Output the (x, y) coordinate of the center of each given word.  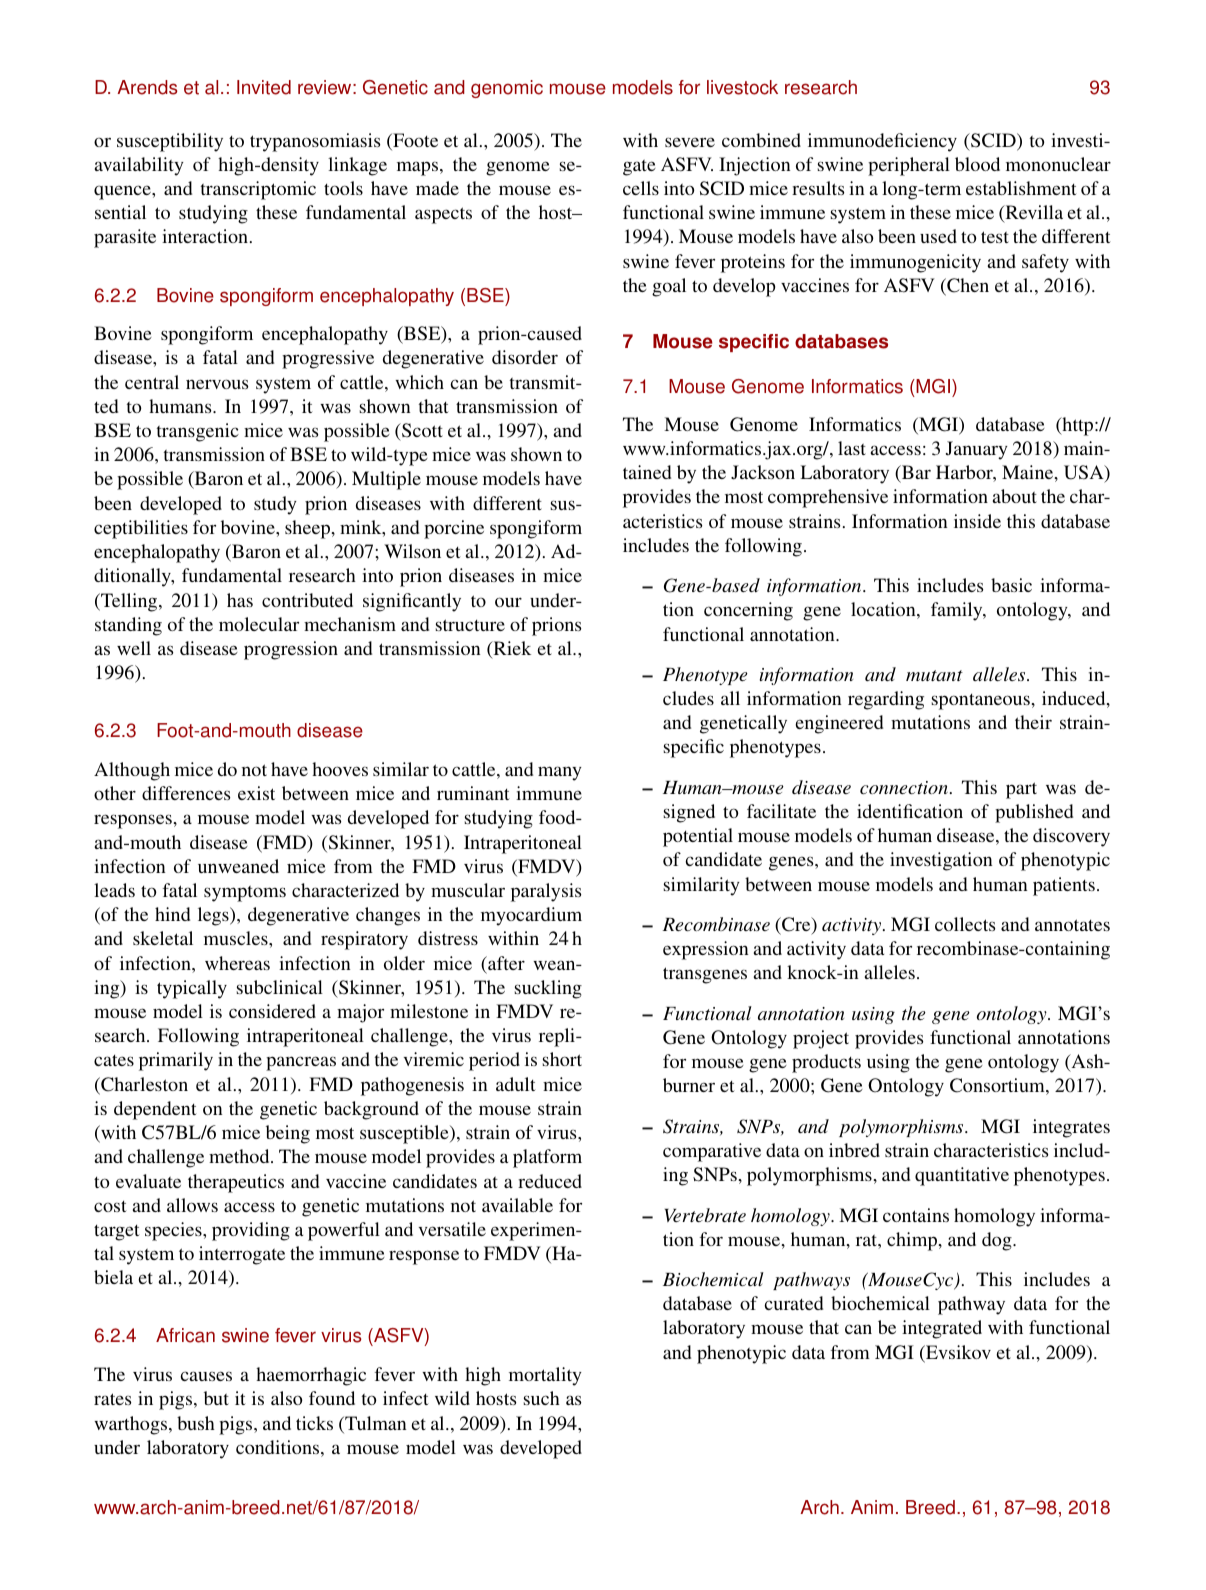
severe (690, 142)
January (977, 450)
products (826, 1063)
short (562, 1059)
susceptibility (170, 142)
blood (977, 164)
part (1021, 790)
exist (256, 793)
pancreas (301, 1063)
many (560, 773)
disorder (525, 357)
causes (206, 1376)
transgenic (198, 432)
